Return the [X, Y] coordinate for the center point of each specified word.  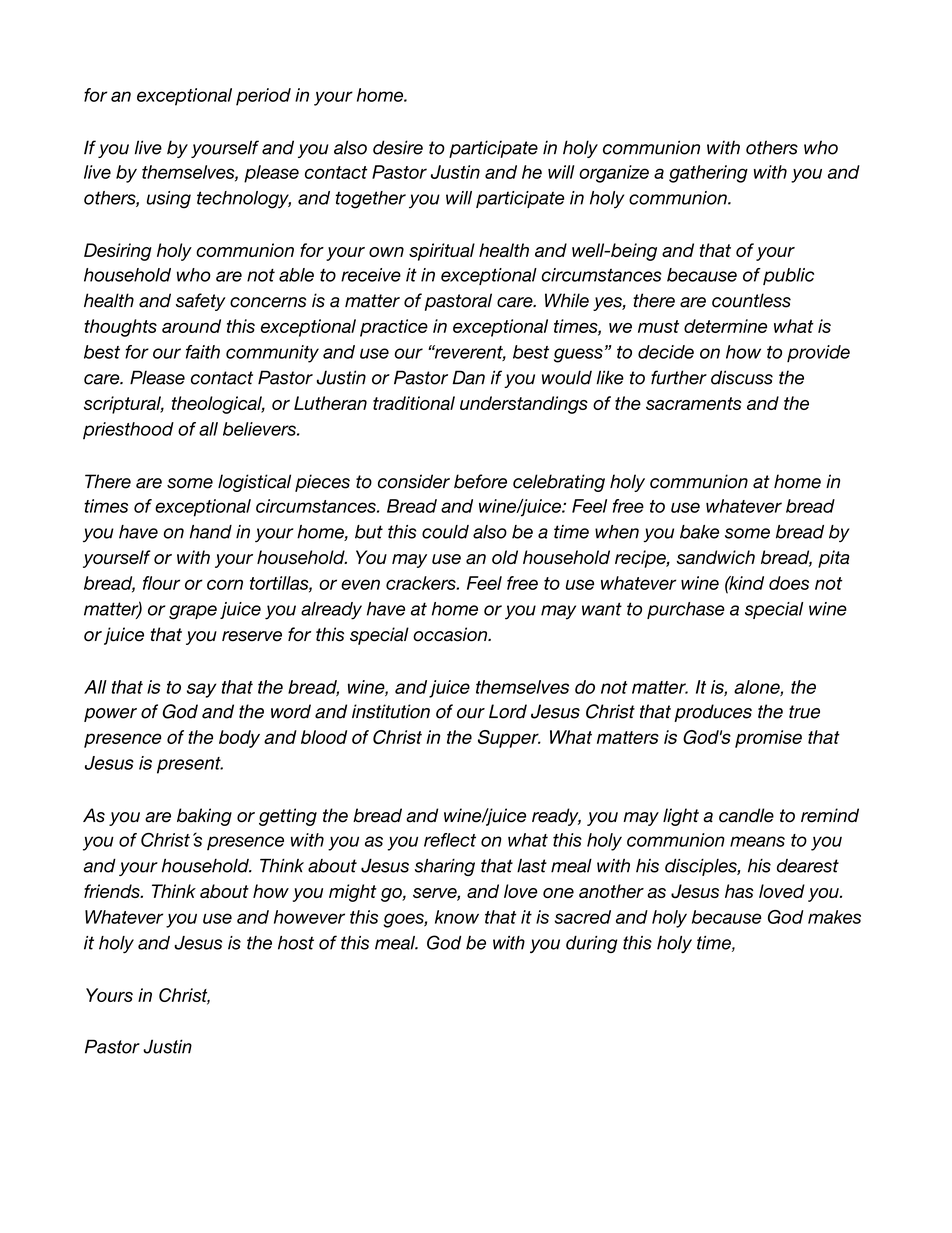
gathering [708, 174]
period [263, 97]
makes [834, 917]
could [445, 532]
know [457, 917]
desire [398, 147]
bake [699, 532]
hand [211, 532]
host [296, 943]
